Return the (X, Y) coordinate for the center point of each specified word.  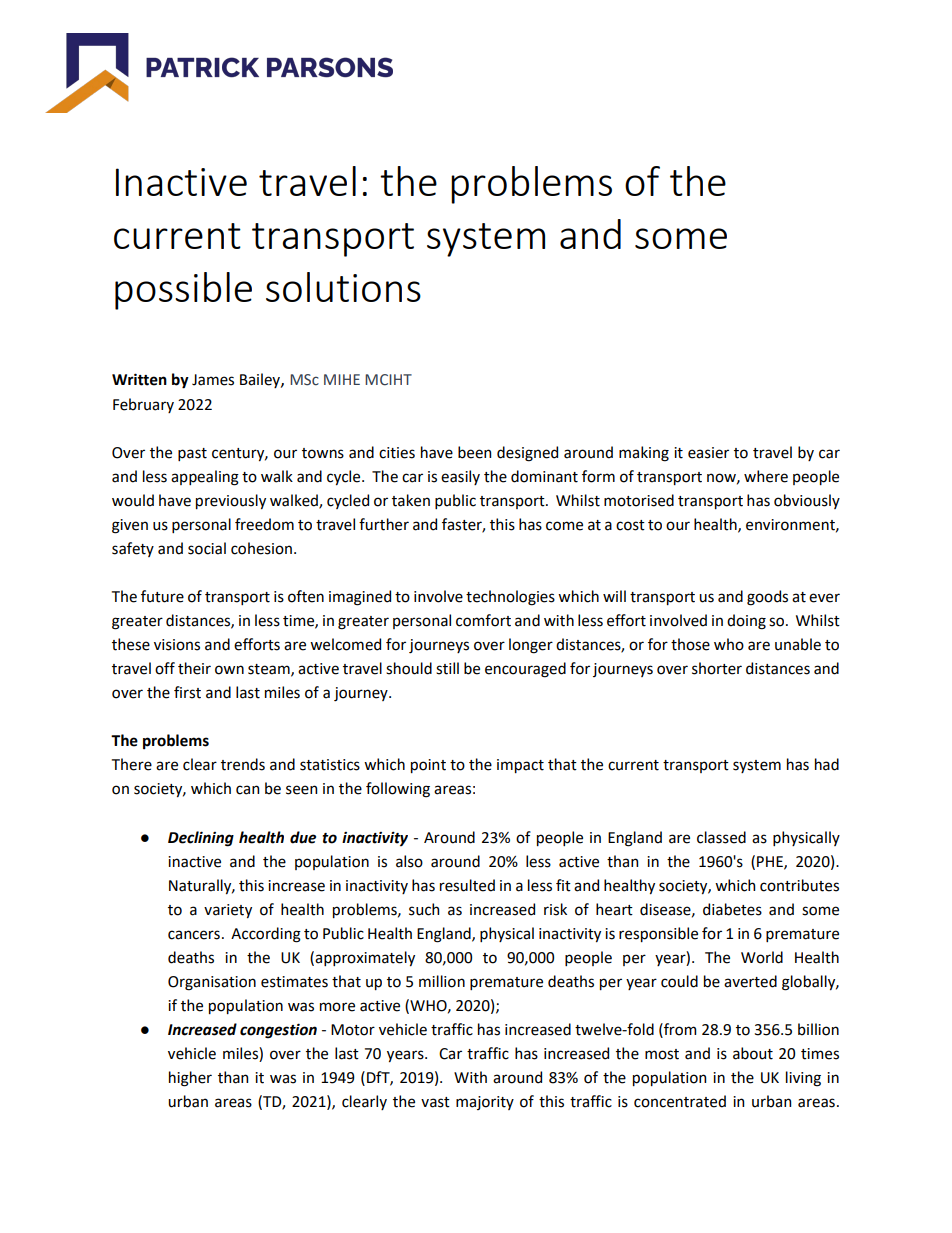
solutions (343, 287)
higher (190, 1079)
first (187, 692)
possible (183, 291)
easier (708, 453)
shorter (717, 668)
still (447, 668)
